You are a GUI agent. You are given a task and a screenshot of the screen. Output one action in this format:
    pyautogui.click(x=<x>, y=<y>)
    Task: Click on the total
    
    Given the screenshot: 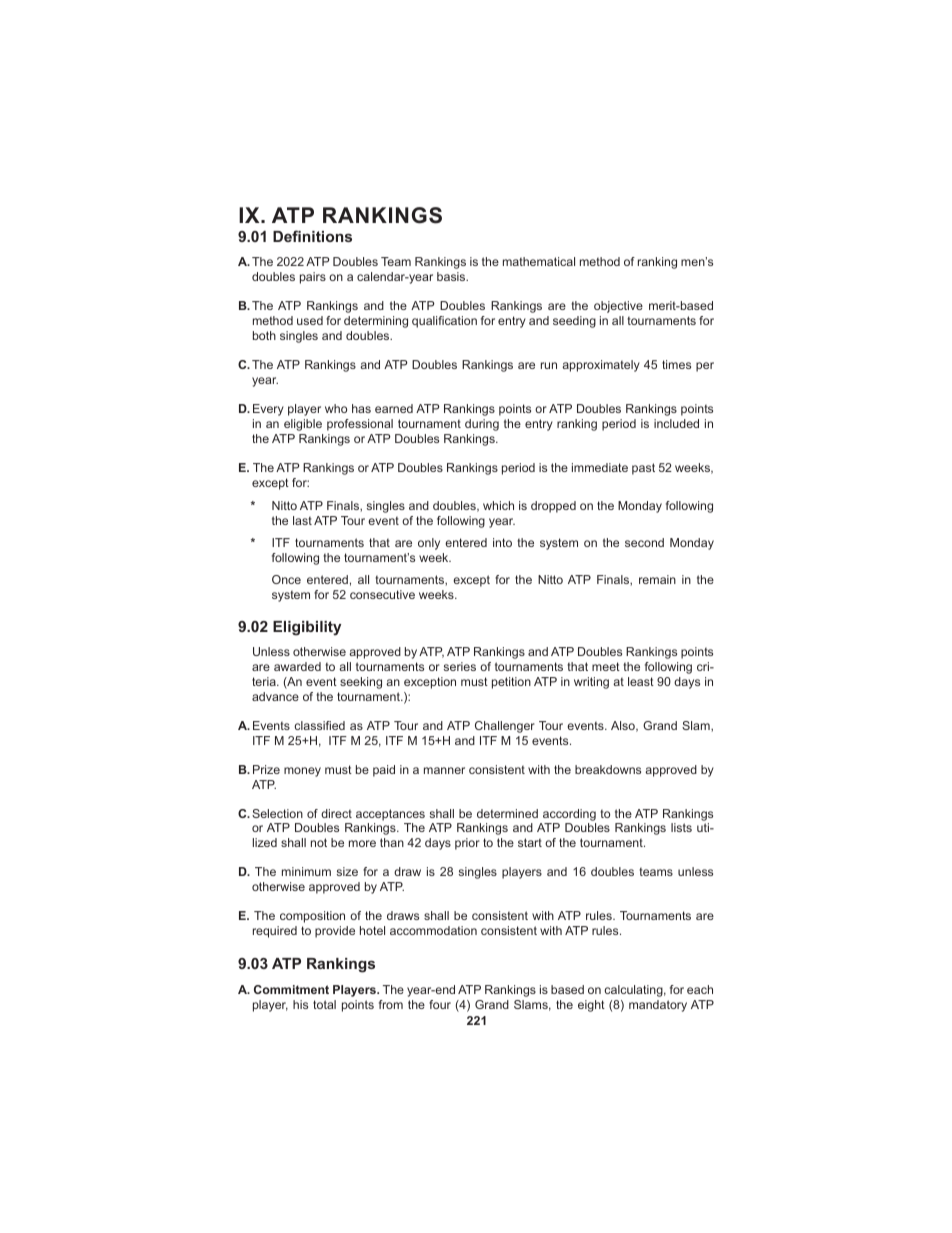 What is the action you would take?
    pyautogui.click(x=324, y=1004)
